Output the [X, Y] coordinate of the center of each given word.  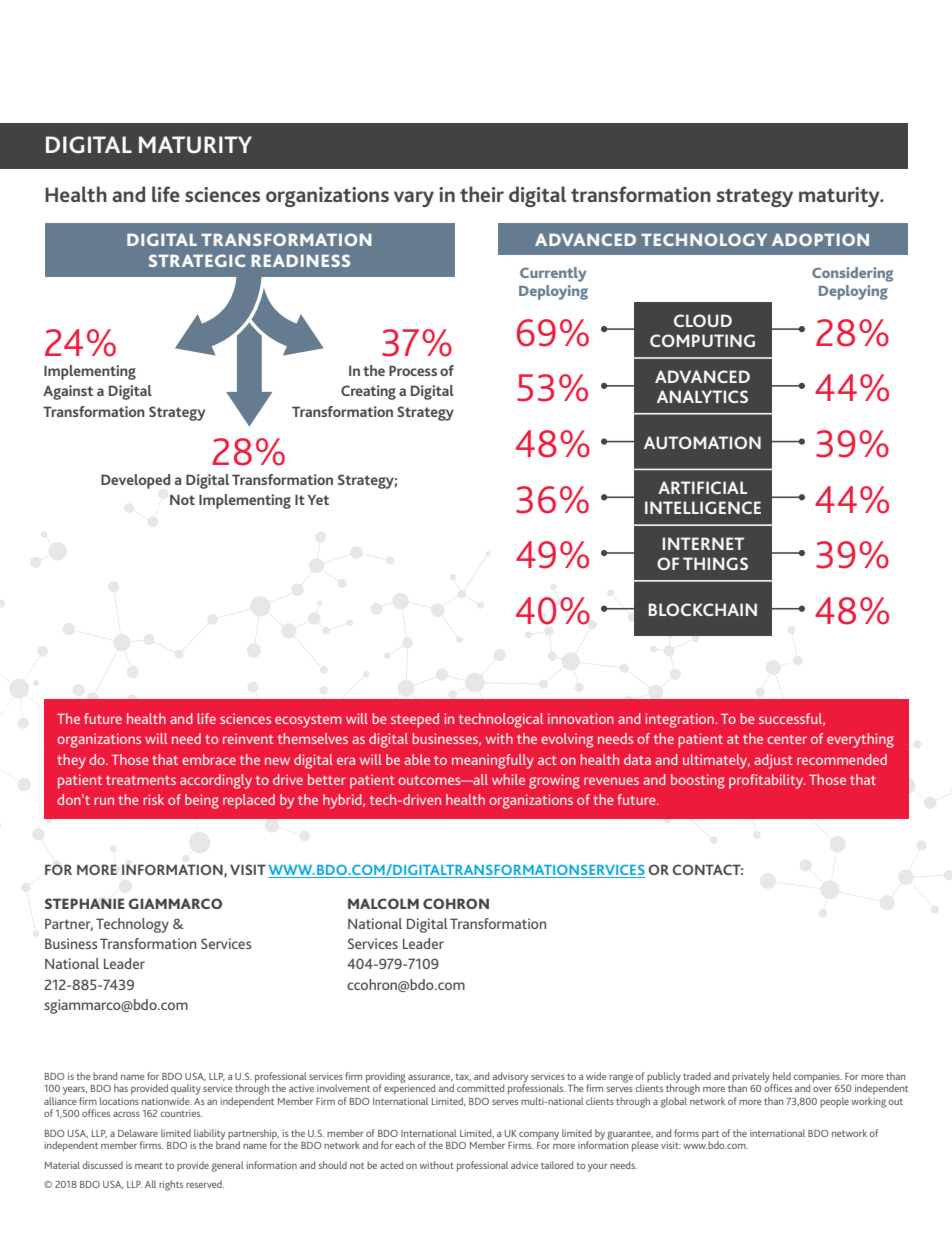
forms [686, 1133]
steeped [415, 720]
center [787, 739]
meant [149, 1165]
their [482, 194]
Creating [368, 392]
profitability [767, 781]
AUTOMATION [702, 442]
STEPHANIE [85, 903]
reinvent [248, 738]
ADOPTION [820, 239]
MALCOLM [383, 903]
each [405, 1145]
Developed [135, 481]
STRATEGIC [197, 260]
